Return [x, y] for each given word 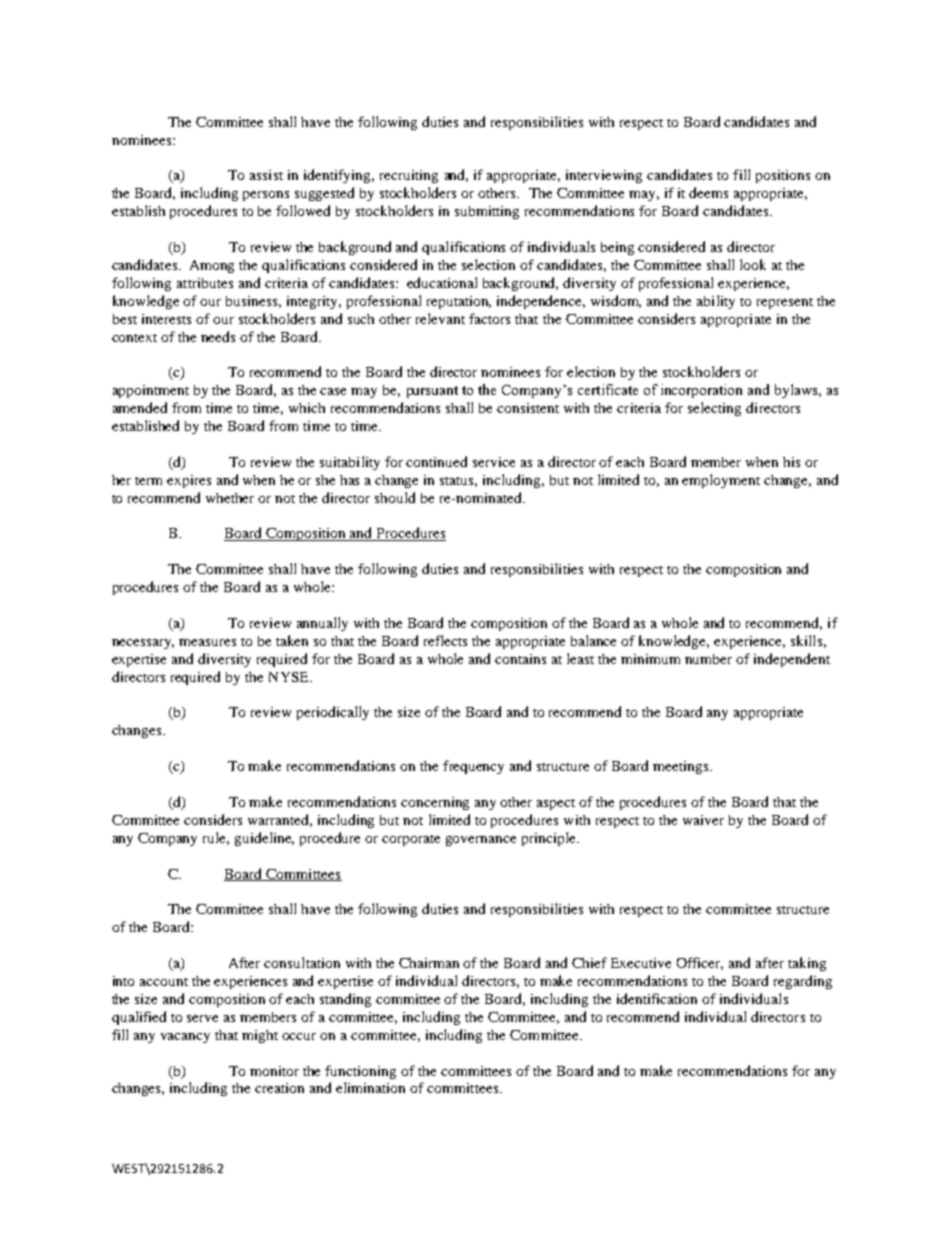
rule [216, 838]
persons [266, 196]
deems [708, 192]
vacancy [185, 1038]
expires [189, 481]
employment [721, 481]
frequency [473, 767]
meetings [682, 767]
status [458, 482]
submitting [487, 212]
